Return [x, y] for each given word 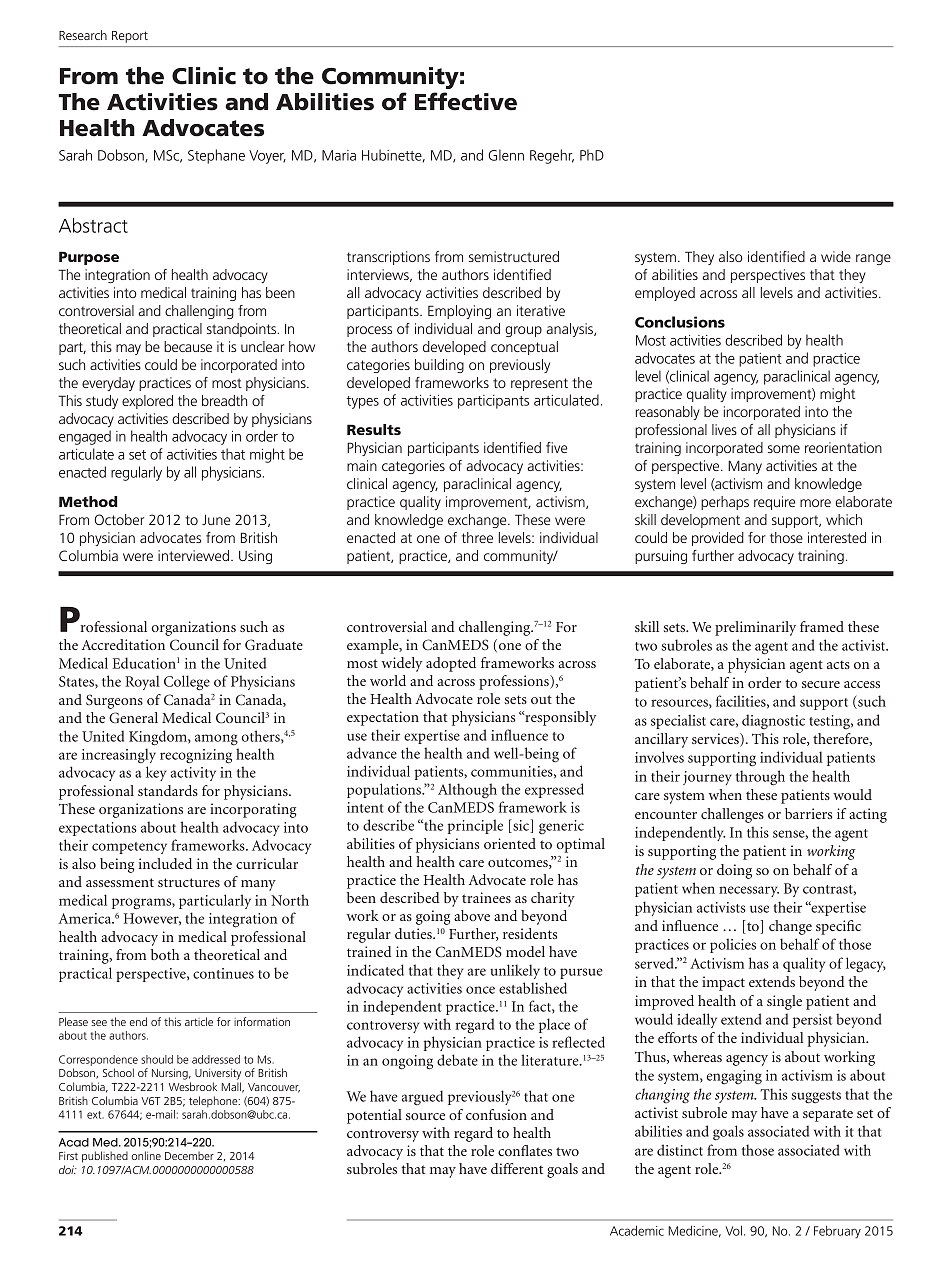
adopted [451, 664]
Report [130, 37]
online [146, 1155]
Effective [466, 101]
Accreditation [123, 644]
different [517, 1168]
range [873, 259]
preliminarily [755, 628]
